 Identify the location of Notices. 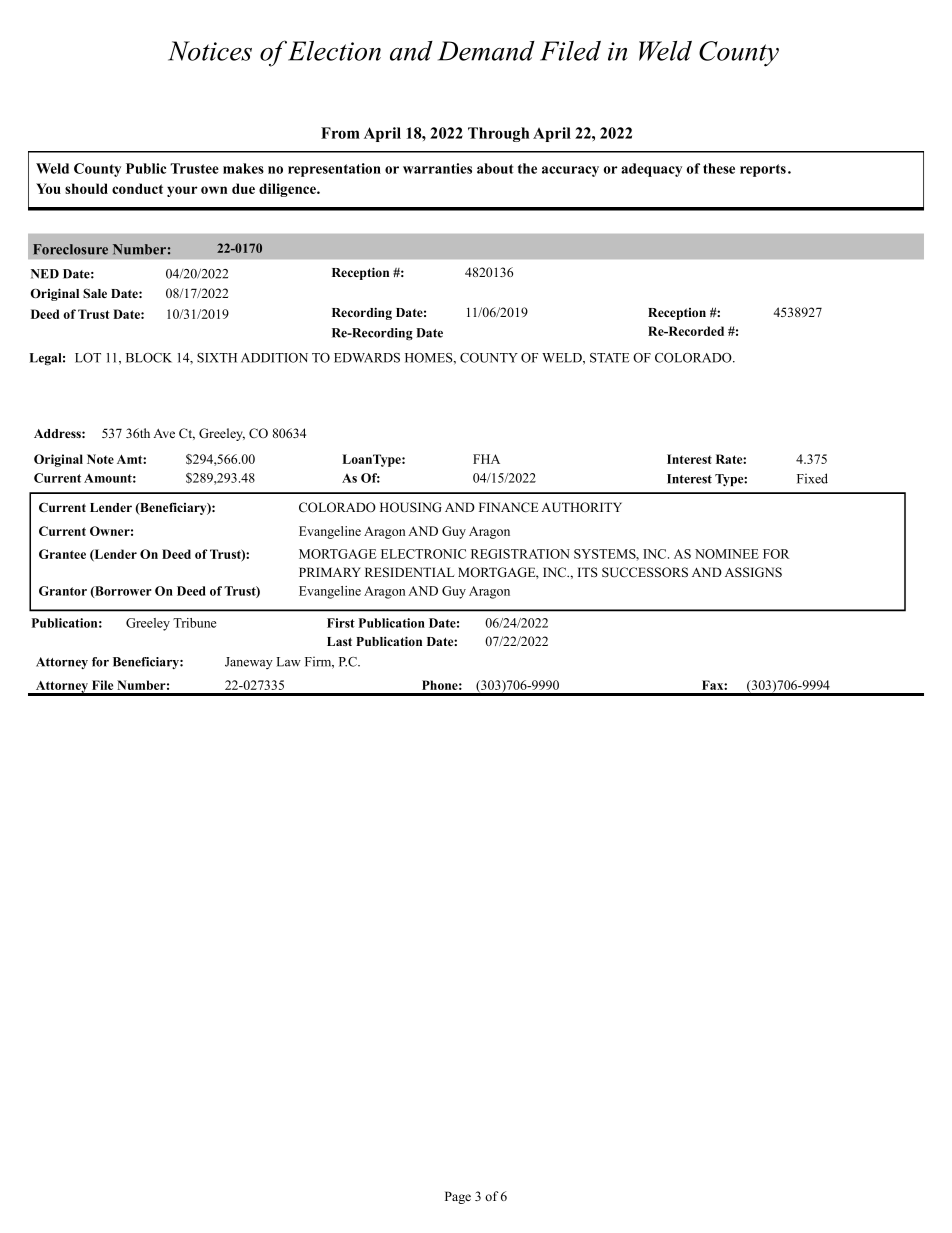
(210, 51).
